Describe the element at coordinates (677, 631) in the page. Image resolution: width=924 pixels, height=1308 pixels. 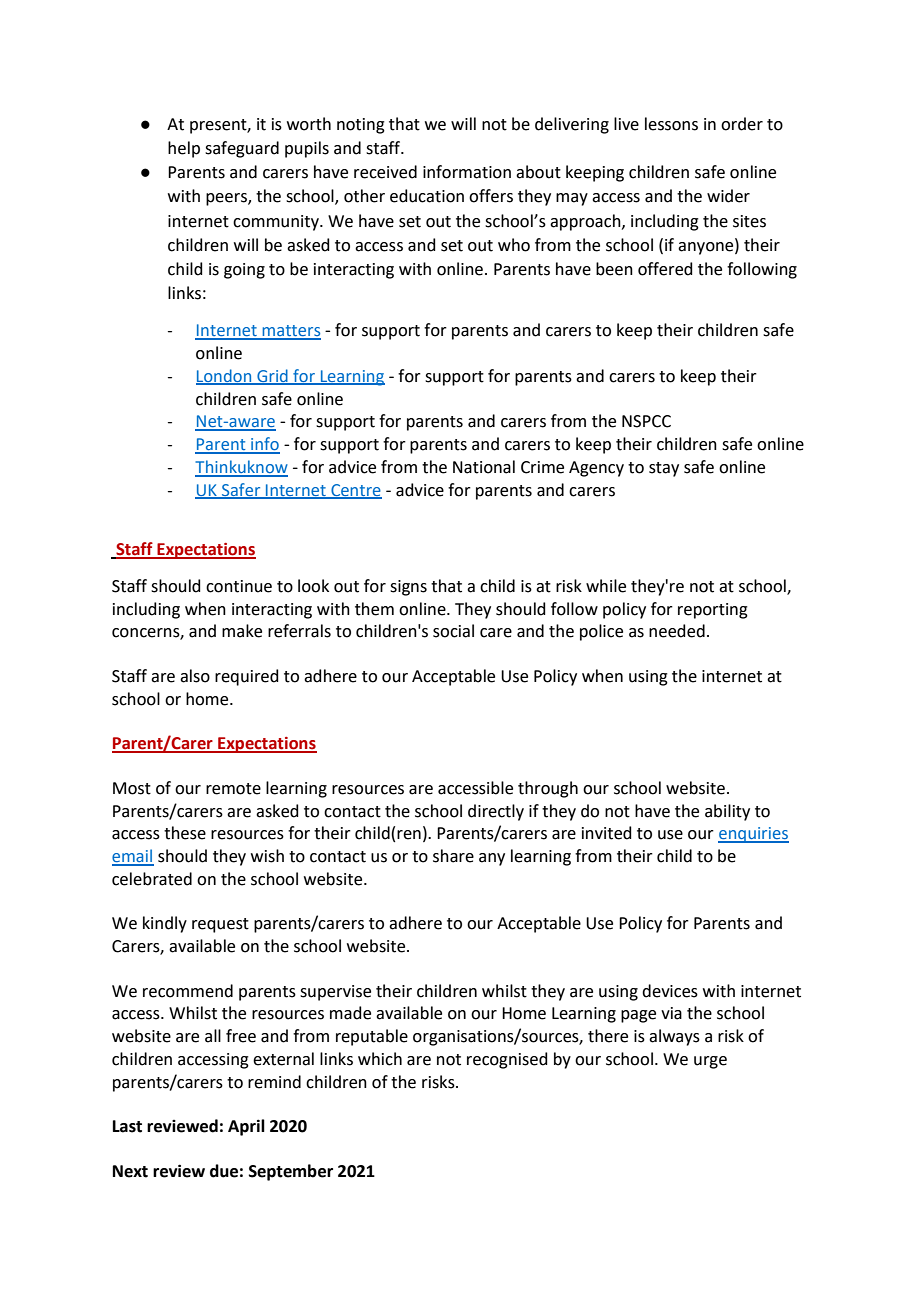
I see `needed` at that location.
